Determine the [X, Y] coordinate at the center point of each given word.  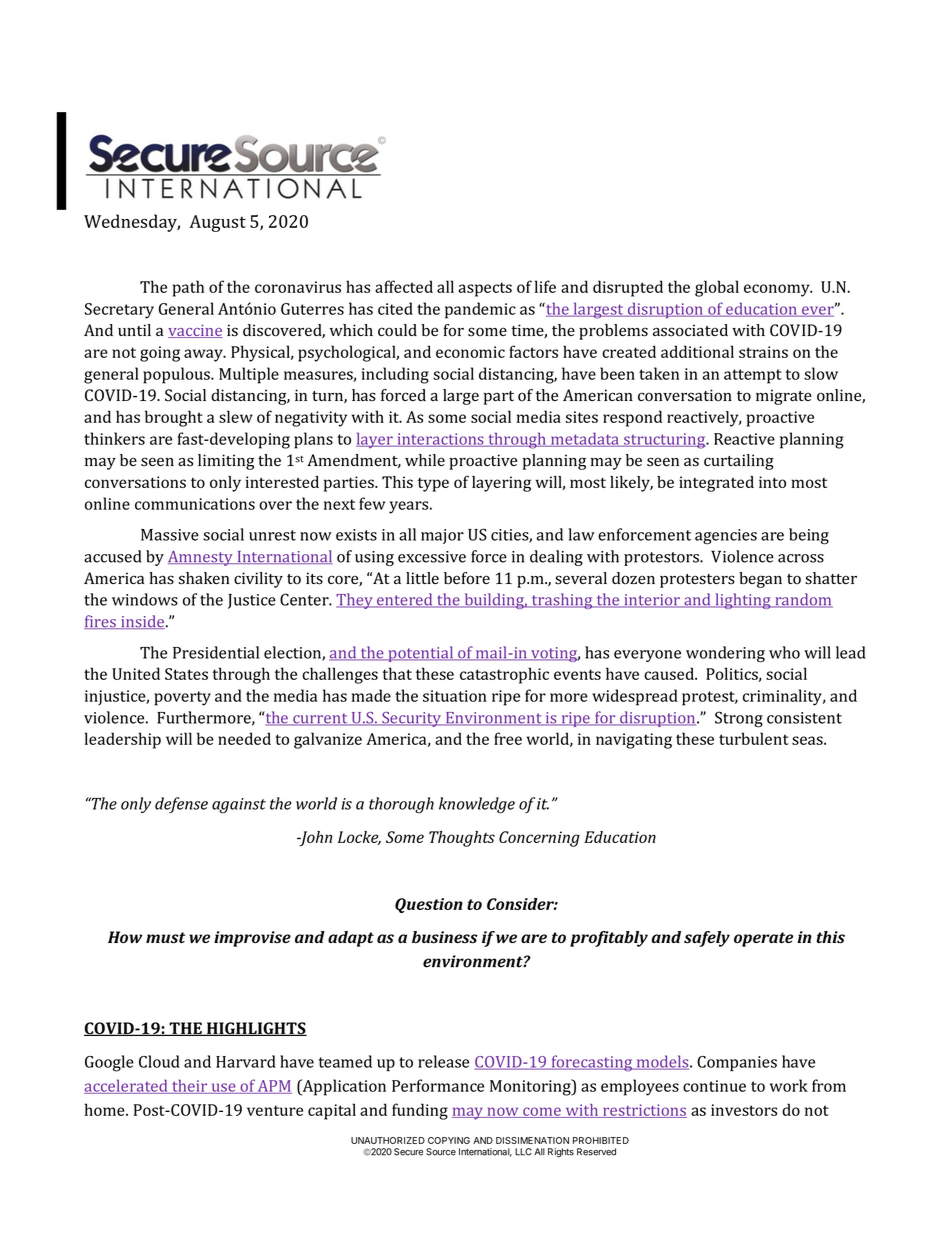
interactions [440, 440]
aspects [485, 289]
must [165, 938]
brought [174, 418]
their [189, 1086]
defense [181, 805]
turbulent [754, 738]
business [445, 937]
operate [763, 939]
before [467, 578]
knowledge [477, 805]
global [717, 288]
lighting [743, 601]
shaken [204, 578]
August [217, 223]
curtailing [739, 462]
